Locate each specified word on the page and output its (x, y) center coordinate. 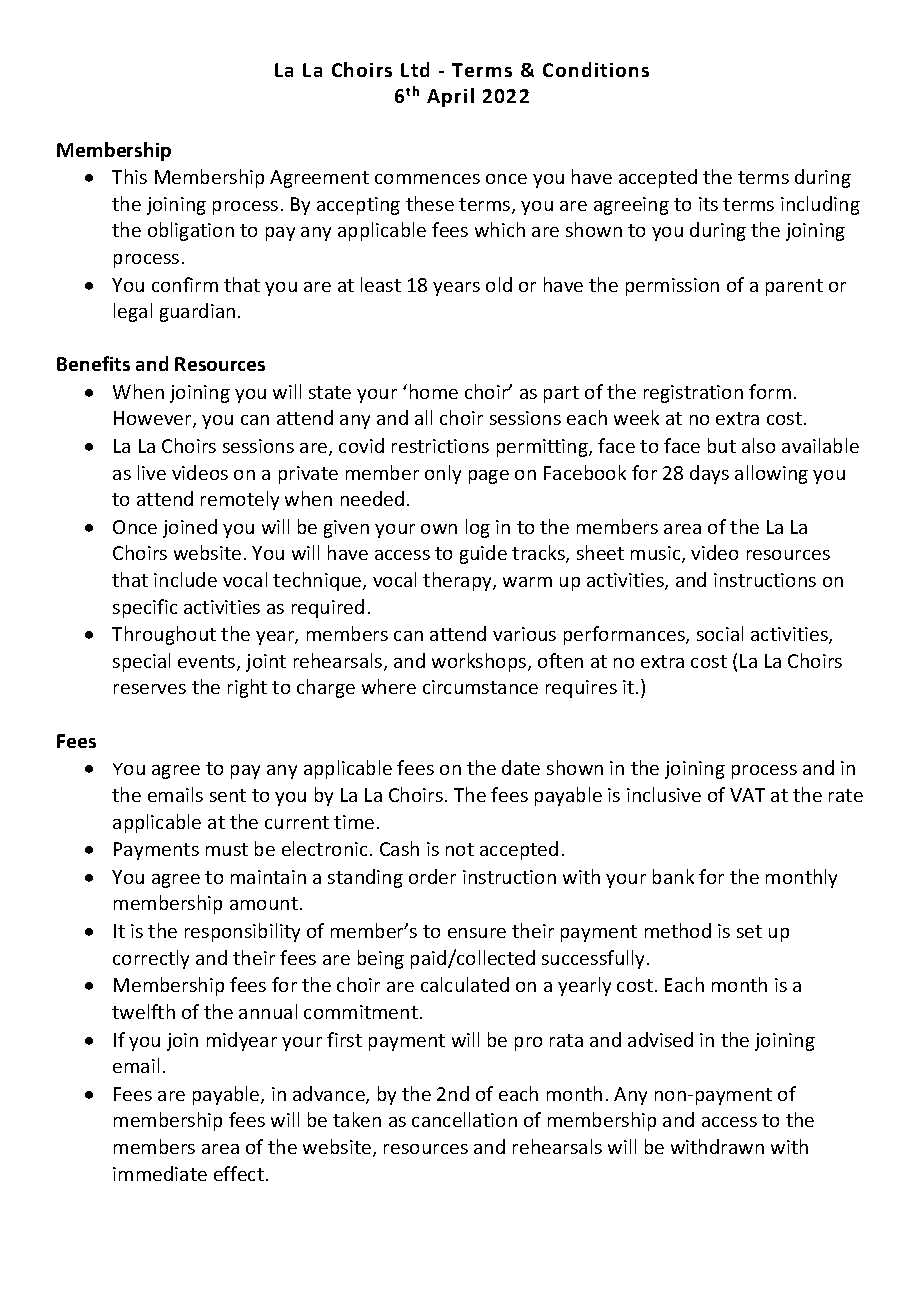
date (521, 767)
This (129, 176)
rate (846, 795)
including (820, 205)
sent (228, 795)
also (758, 445)
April (450, 97)
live (152, 472)
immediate (160, 1173)
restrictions (440, 446)
